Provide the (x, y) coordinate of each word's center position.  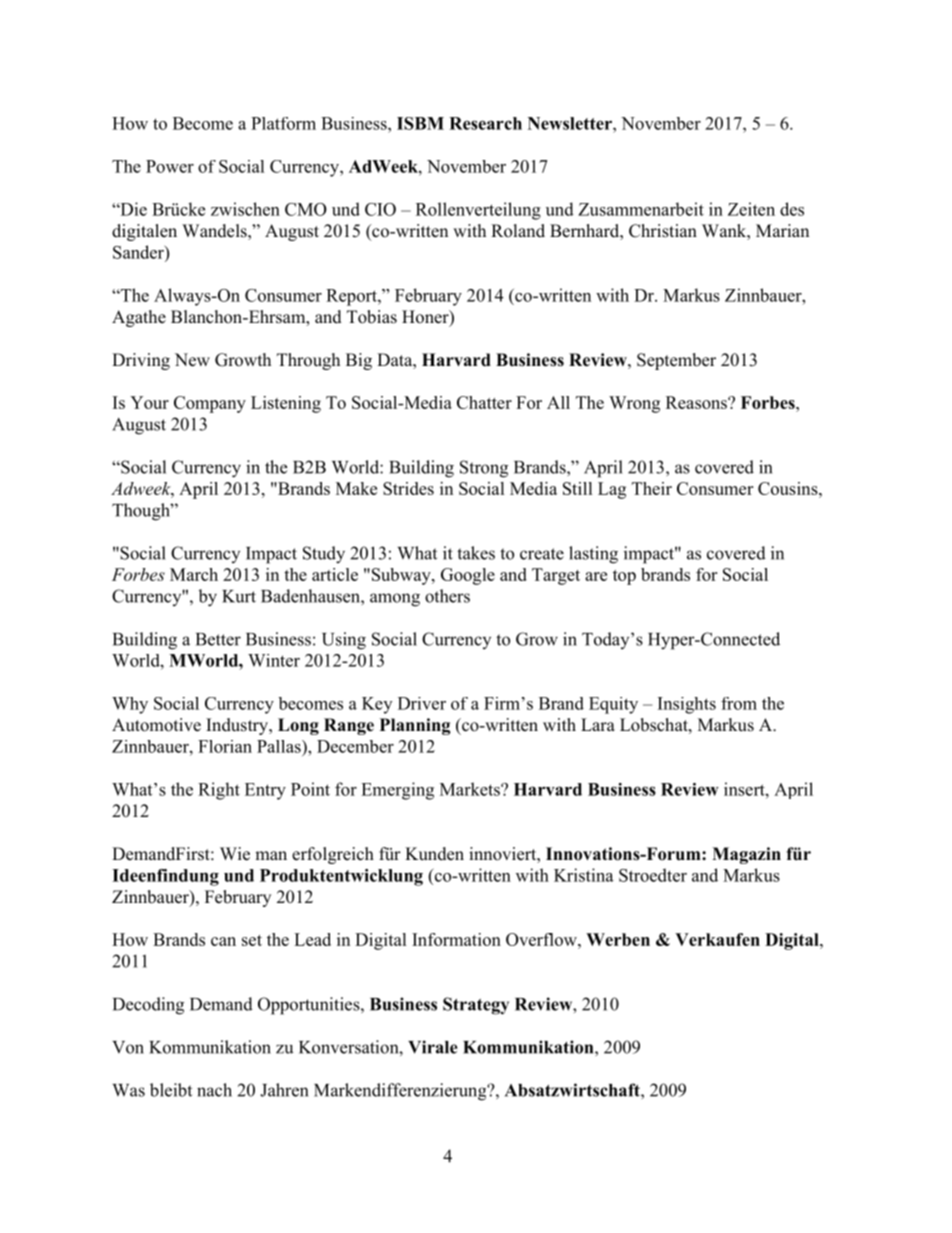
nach (214, 1090)
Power (170, 166)
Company (210, 404)
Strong (484, 469)
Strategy (476, 1006)
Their (652, 488)
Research (485, 123)
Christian (663, 231)
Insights (687, 705)
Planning (415, 726)
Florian (225, 746)
